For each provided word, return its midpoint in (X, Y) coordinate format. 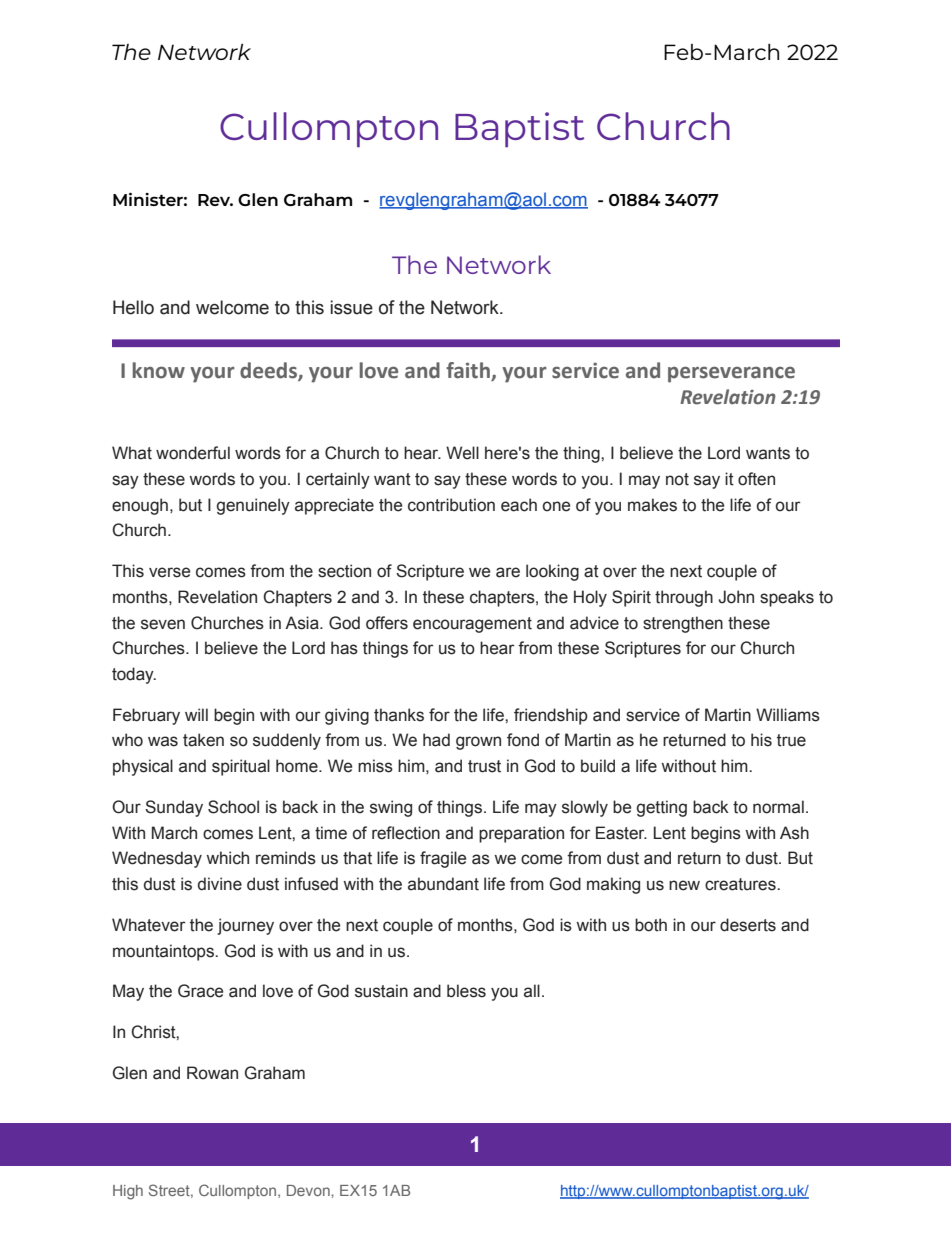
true (791, 740)
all (532, 991)
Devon (309, 1190)
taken (203, 740)
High (128, 1192)
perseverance (731, 374)
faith (468, 370)
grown (478, 743)
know (159, 370)
